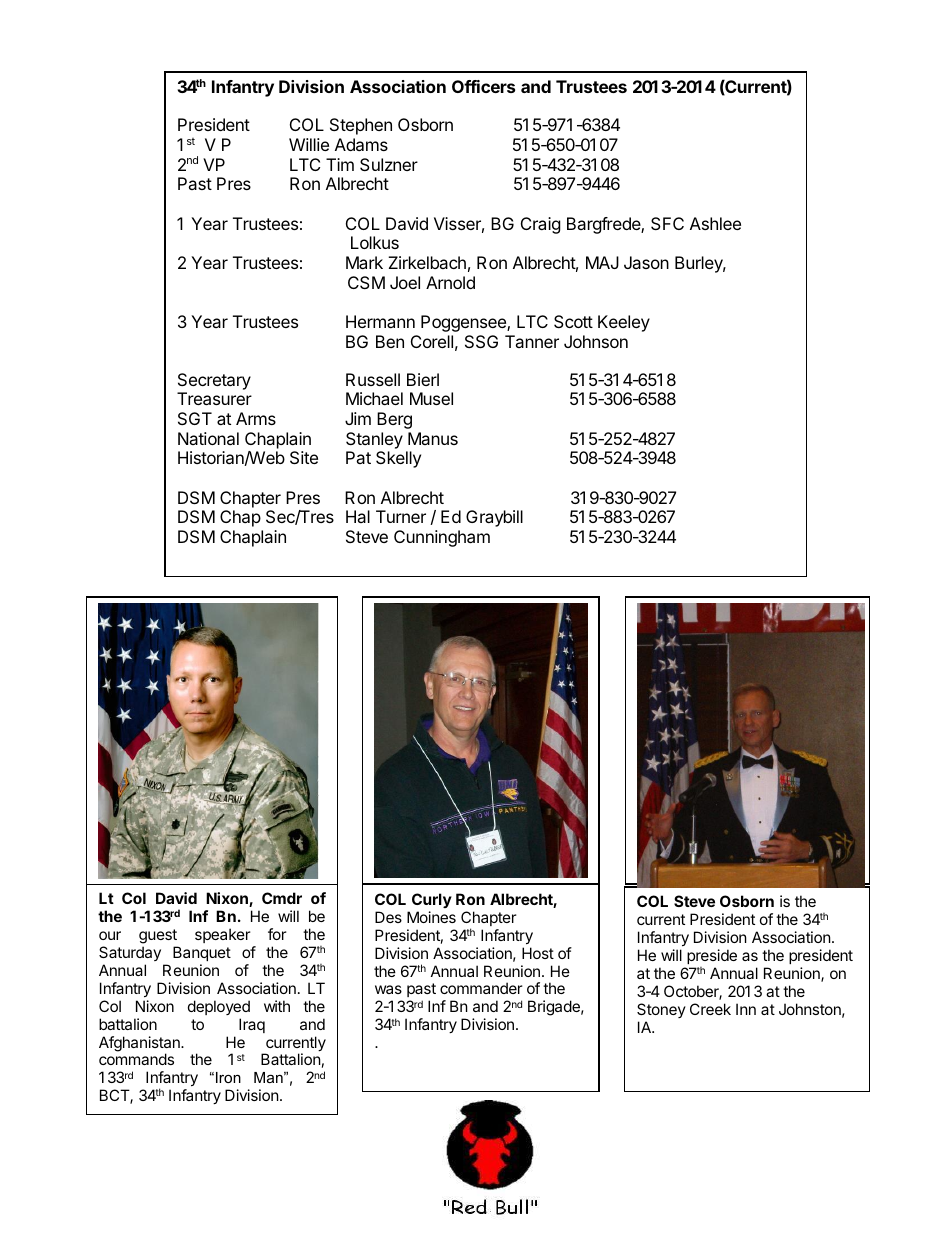 Image resolution: width=952 pixels, height=1233 pixels. What do you see at coordinates (340, 164) in the screenshot?
I see `Tim` at bounding box center [340, 164].
